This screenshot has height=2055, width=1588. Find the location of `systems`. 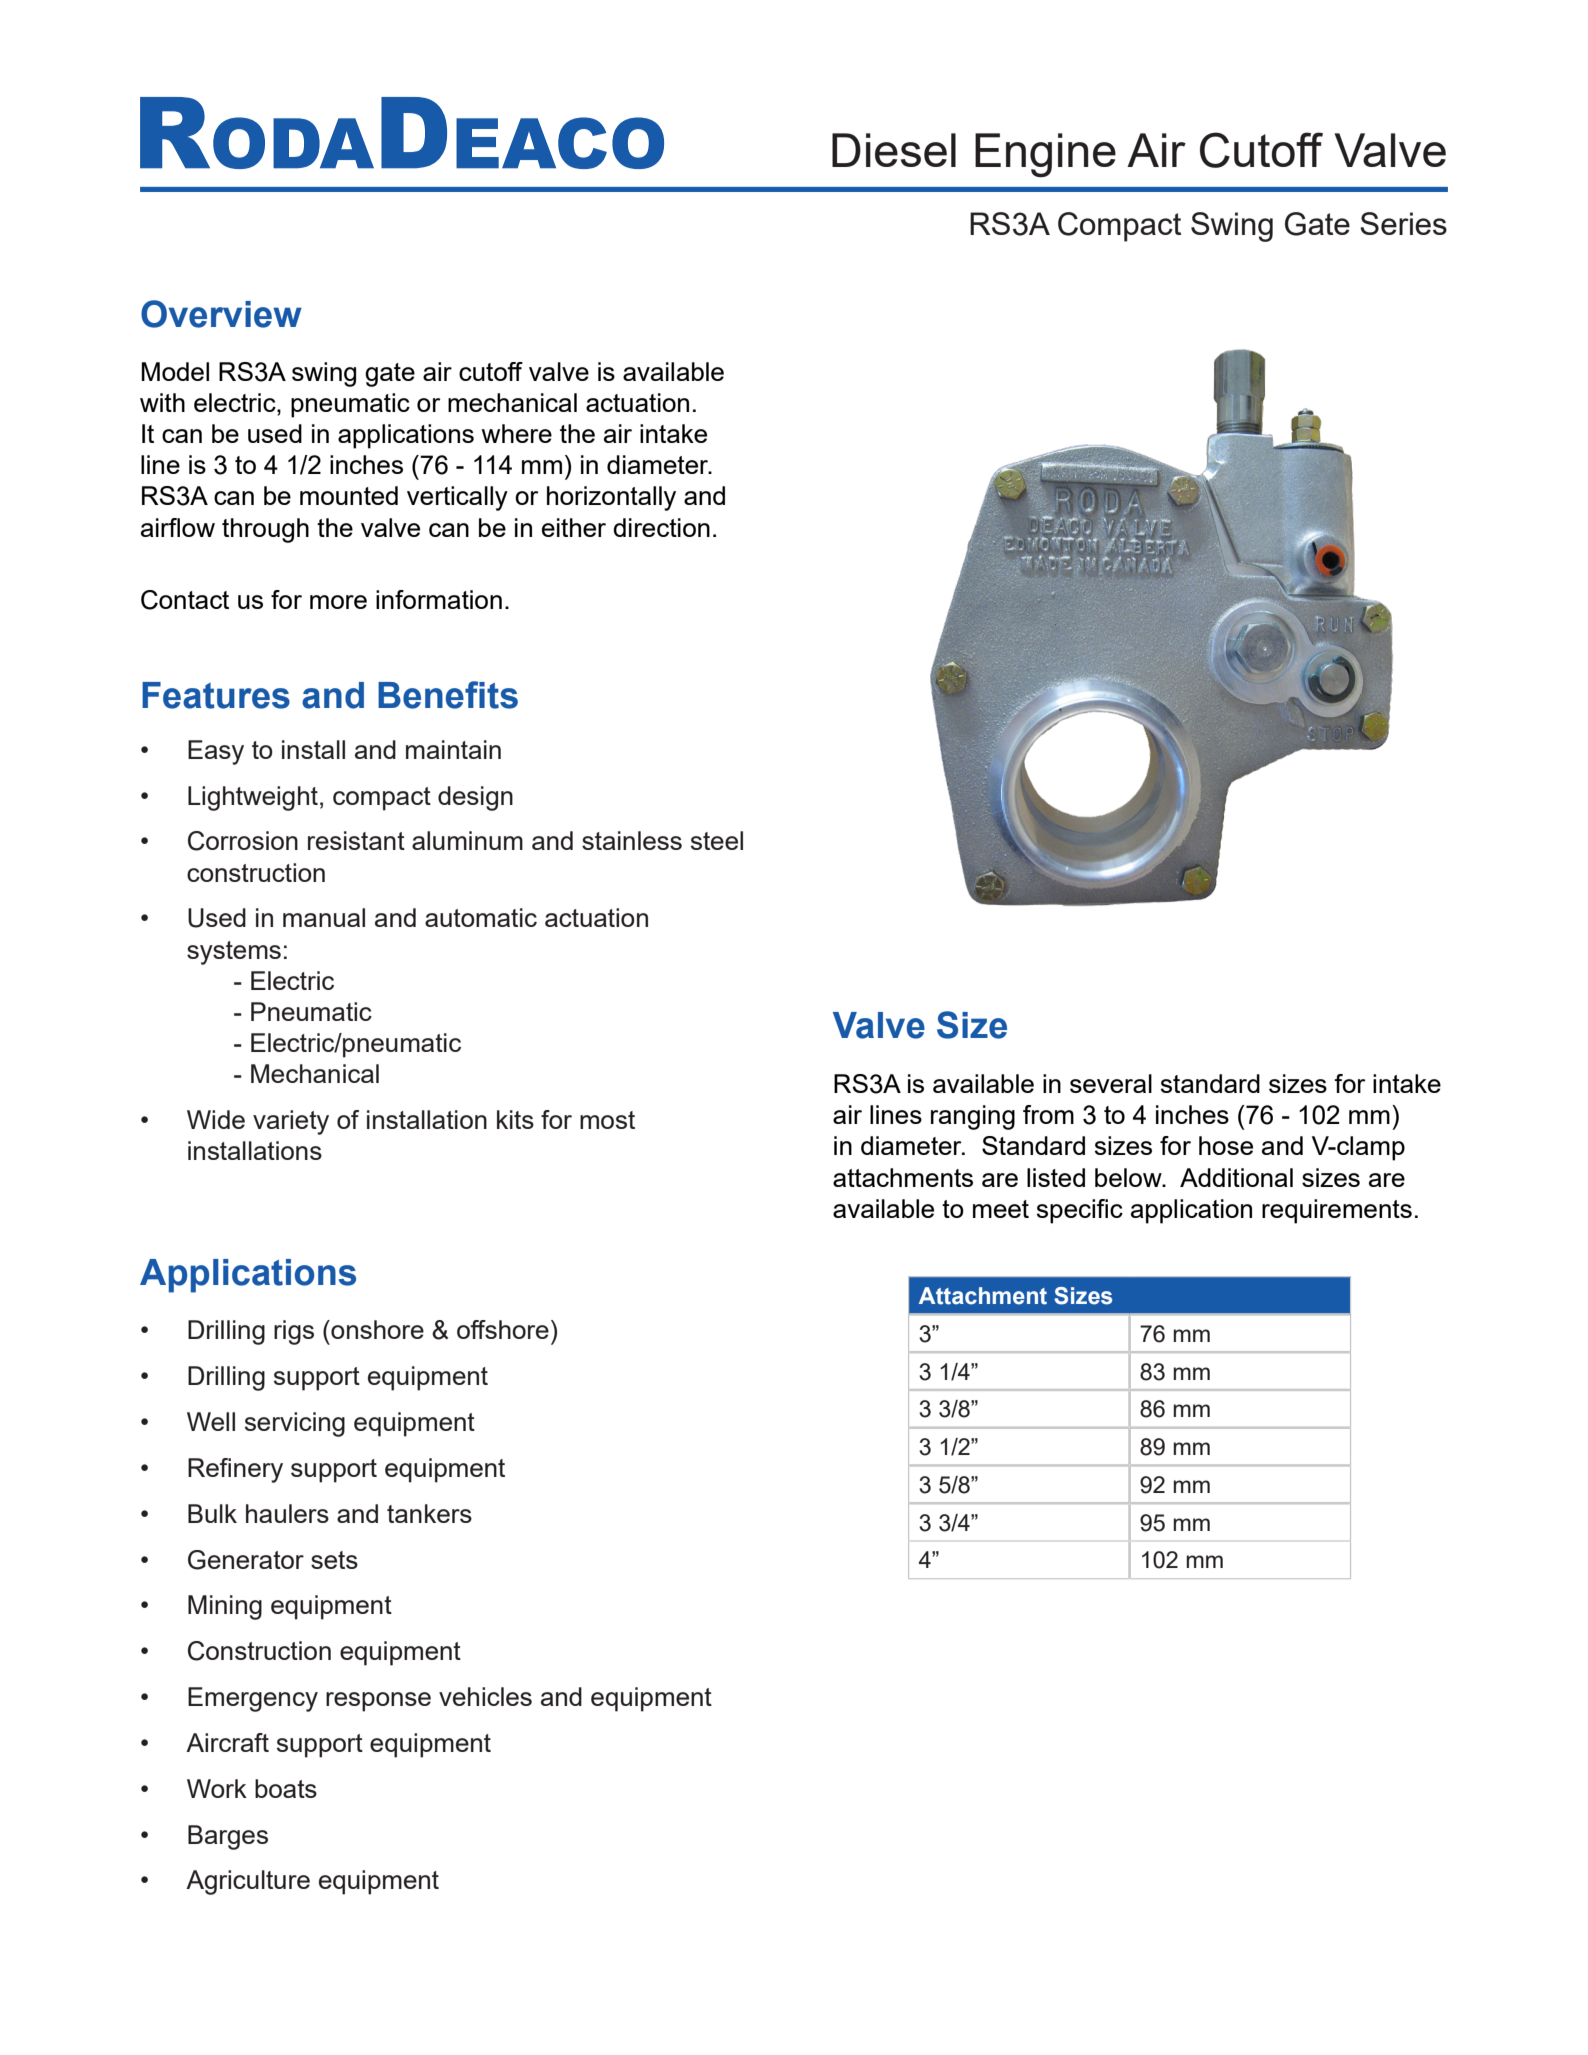

systems is located at coordinates (234, 953).
